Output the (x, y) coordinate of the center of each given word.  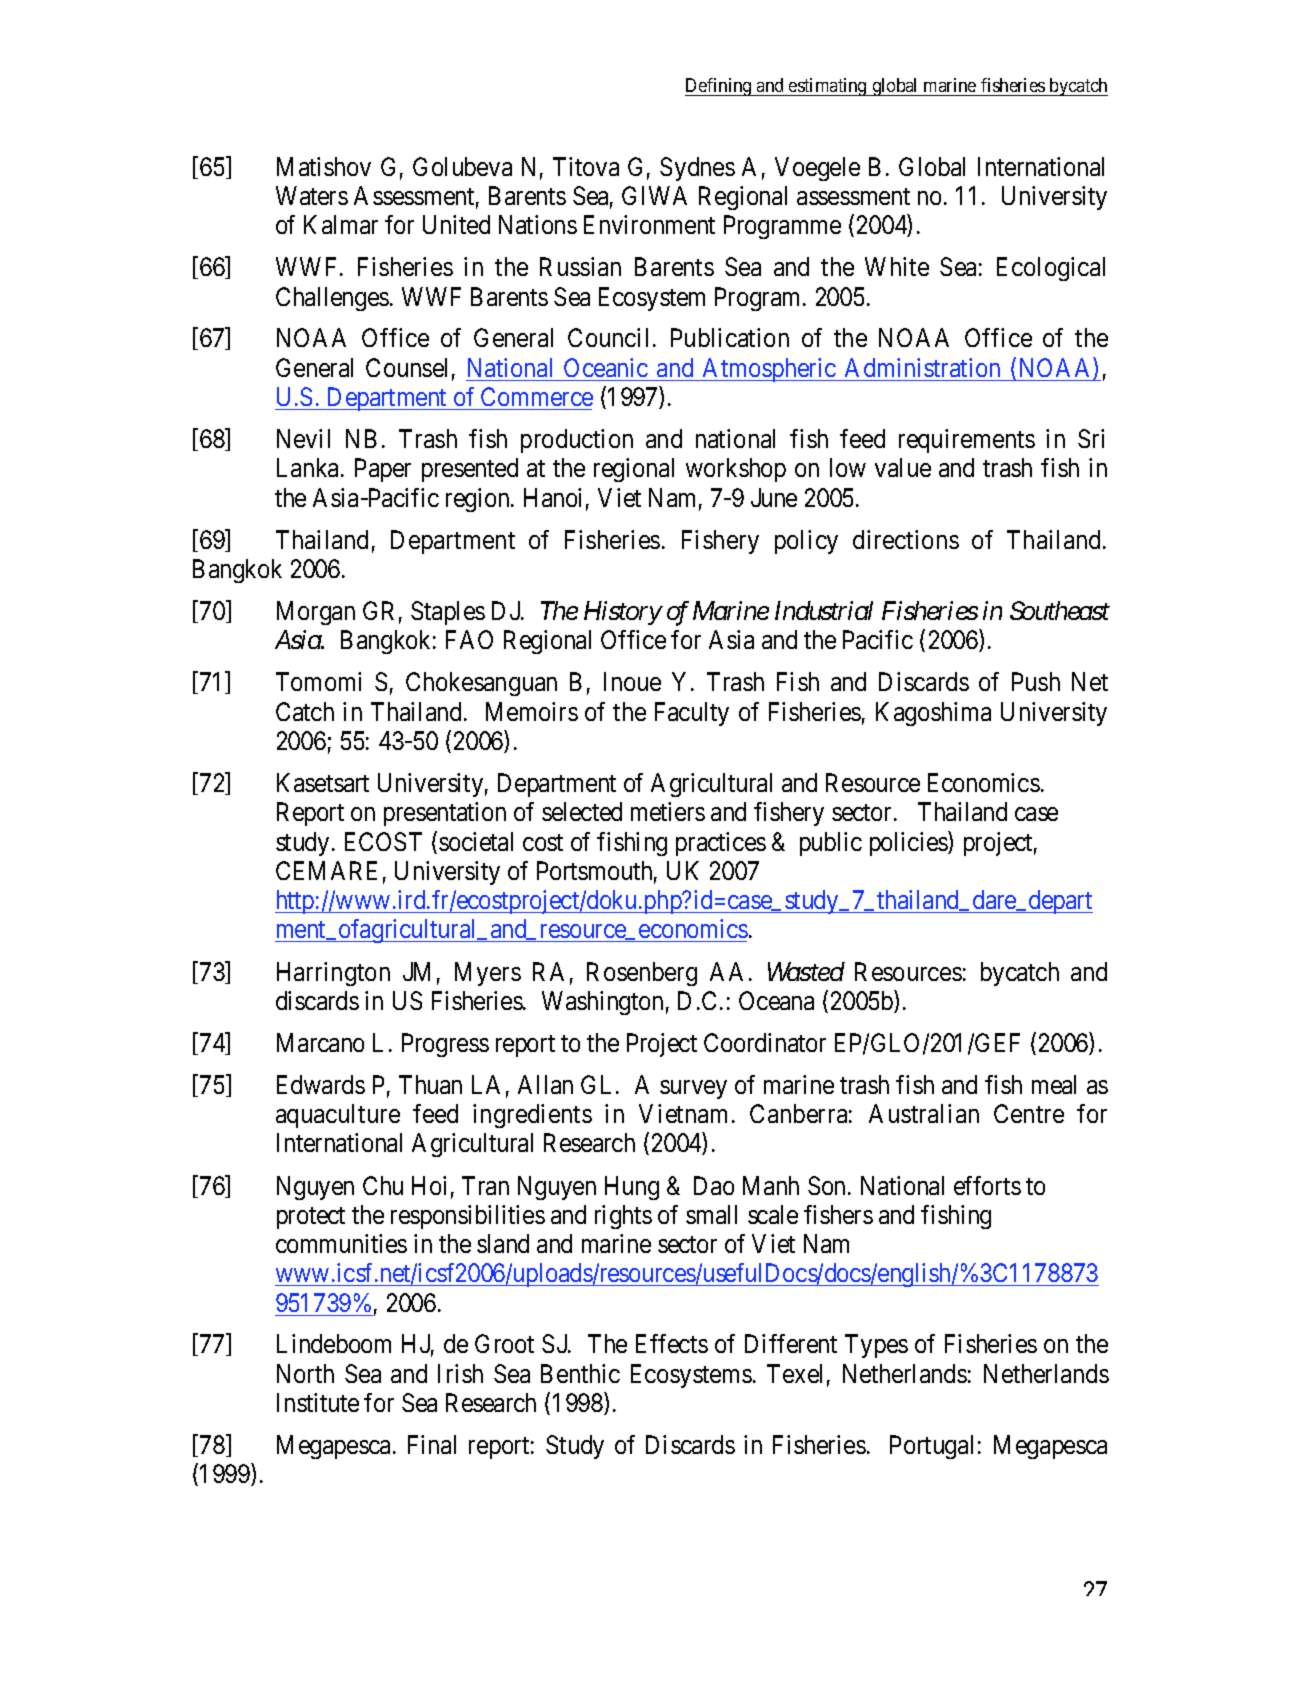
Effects (672, 1343)
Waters (312, 195)
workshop (736, 470)
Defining (719, 87)
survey (693, 1089)
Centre (1029, 1113)
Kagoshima (933, 714)
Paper (383, 470)
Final (432, 1444)
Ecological (1051, 269)
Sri (1091, 438)
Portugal (931, 1447)
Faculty (692, 714)
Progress (445, 1045)
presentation (445, 814)
